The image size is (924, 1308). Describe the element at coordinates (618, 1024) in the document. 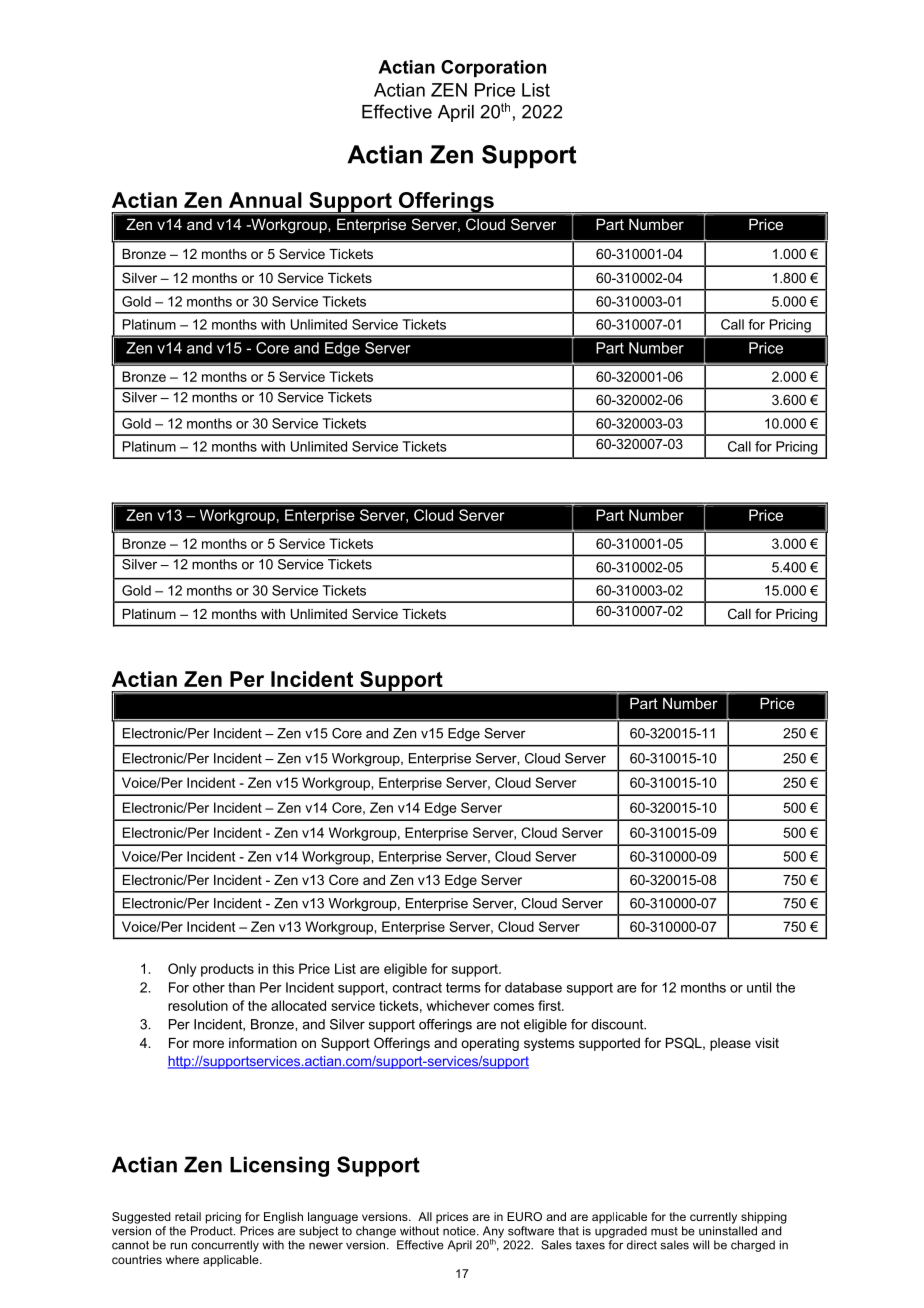

I see `discount` at that location.
